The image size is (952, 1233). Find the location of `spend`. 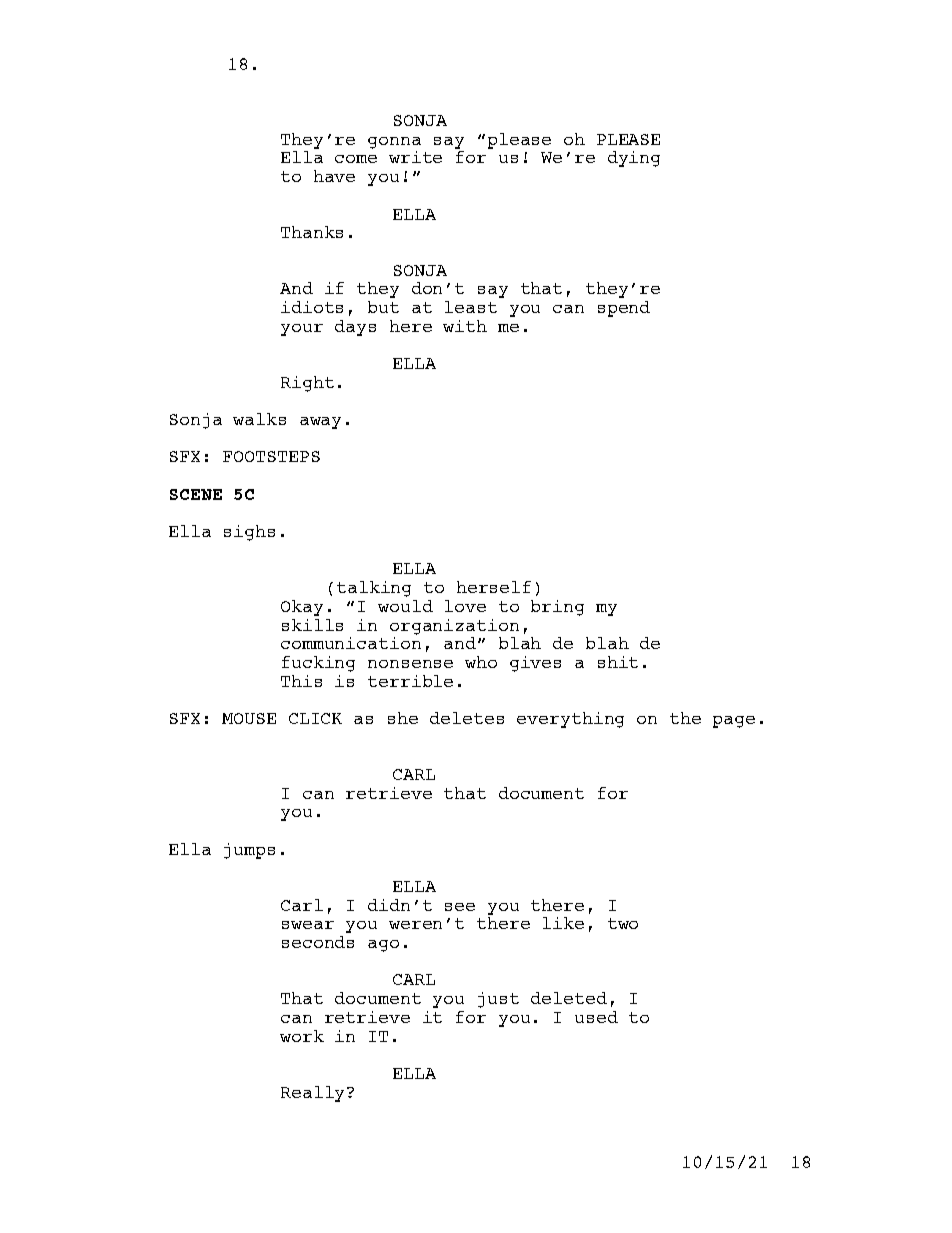

spend is located at coordinates (624, 309).
